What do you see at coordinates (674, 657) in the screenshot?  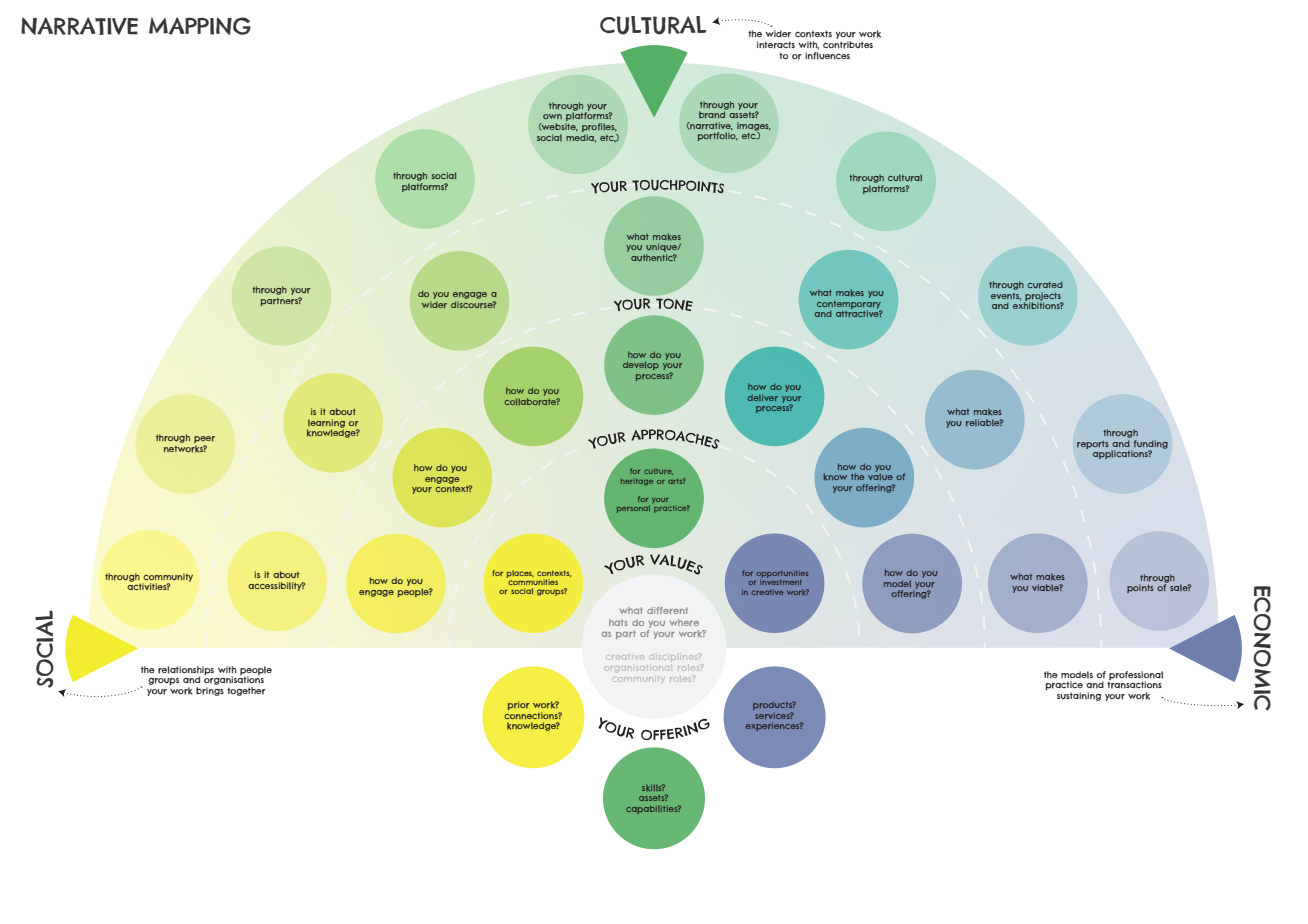 I see `disciplines` at bounding box center [674, 657].
